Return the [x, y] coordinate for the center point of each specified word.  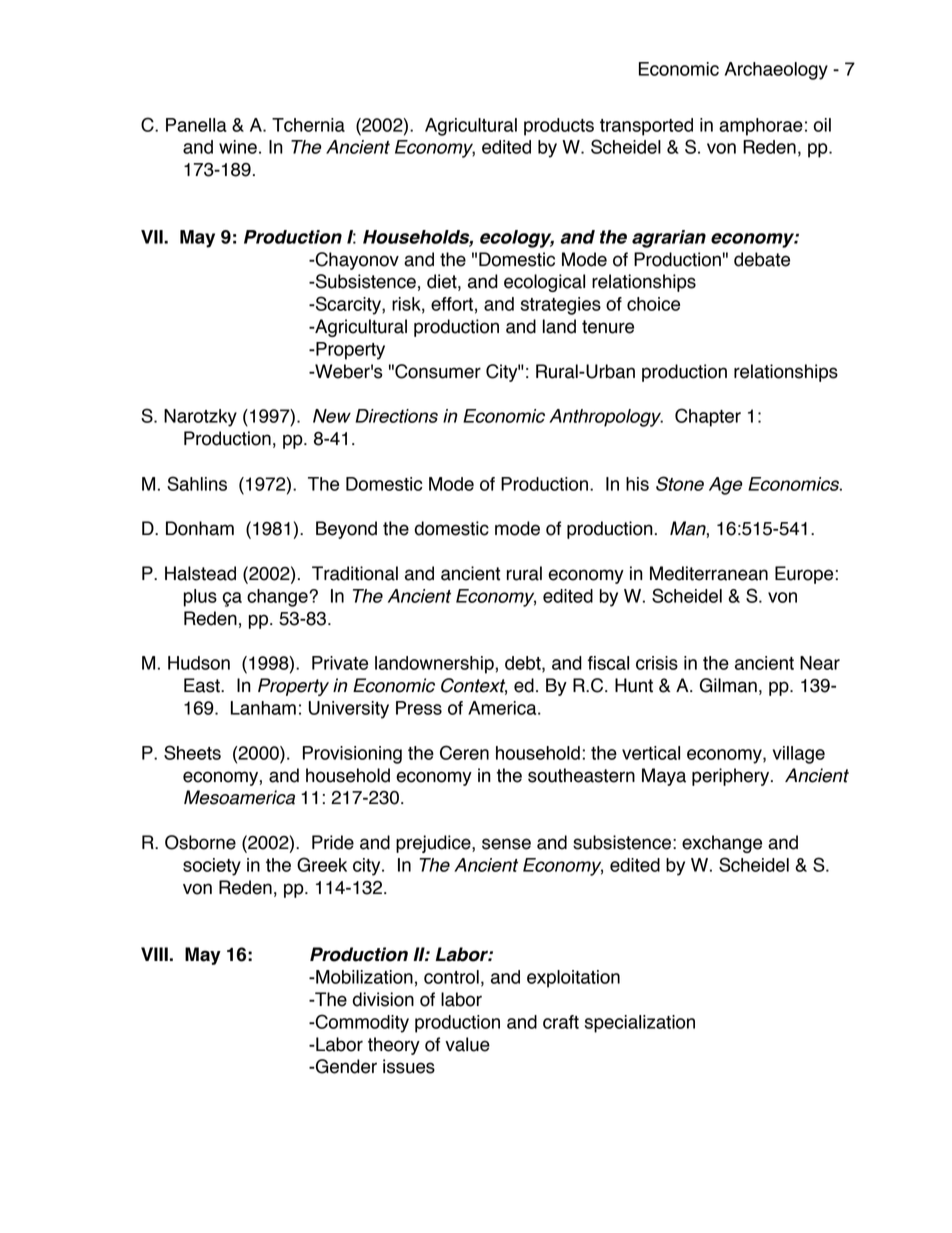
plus [200, 598]
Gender [345, 1066]
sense [506, 844]
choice [653, 304]
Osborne [200, 842]
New [332, 416]
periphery [732, 777]
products [559, 127]
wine [238, 147]
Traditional [355, 573]
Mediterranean [709, 573]
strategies [561, 306]
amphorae [761, 127]
